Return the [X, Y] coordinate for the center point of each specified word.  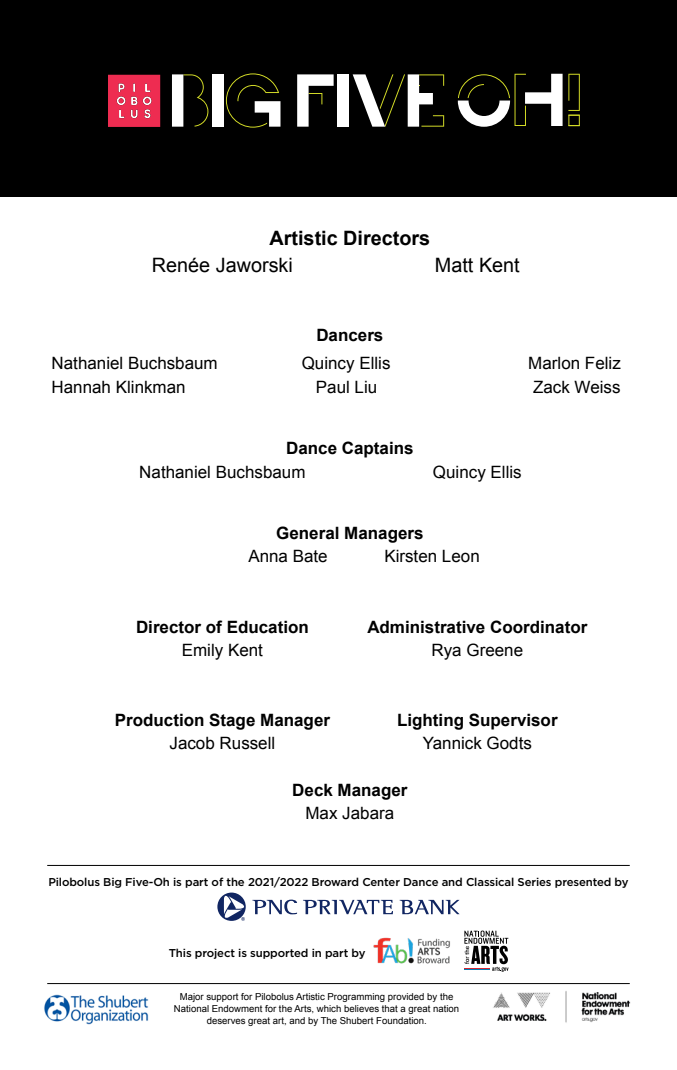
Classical [490, 881]
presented [583, 882]
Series [534, 881]
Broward [335, 881]
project [215, 953]
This [180, 952]
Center [381, 882]
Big [113, 883]
